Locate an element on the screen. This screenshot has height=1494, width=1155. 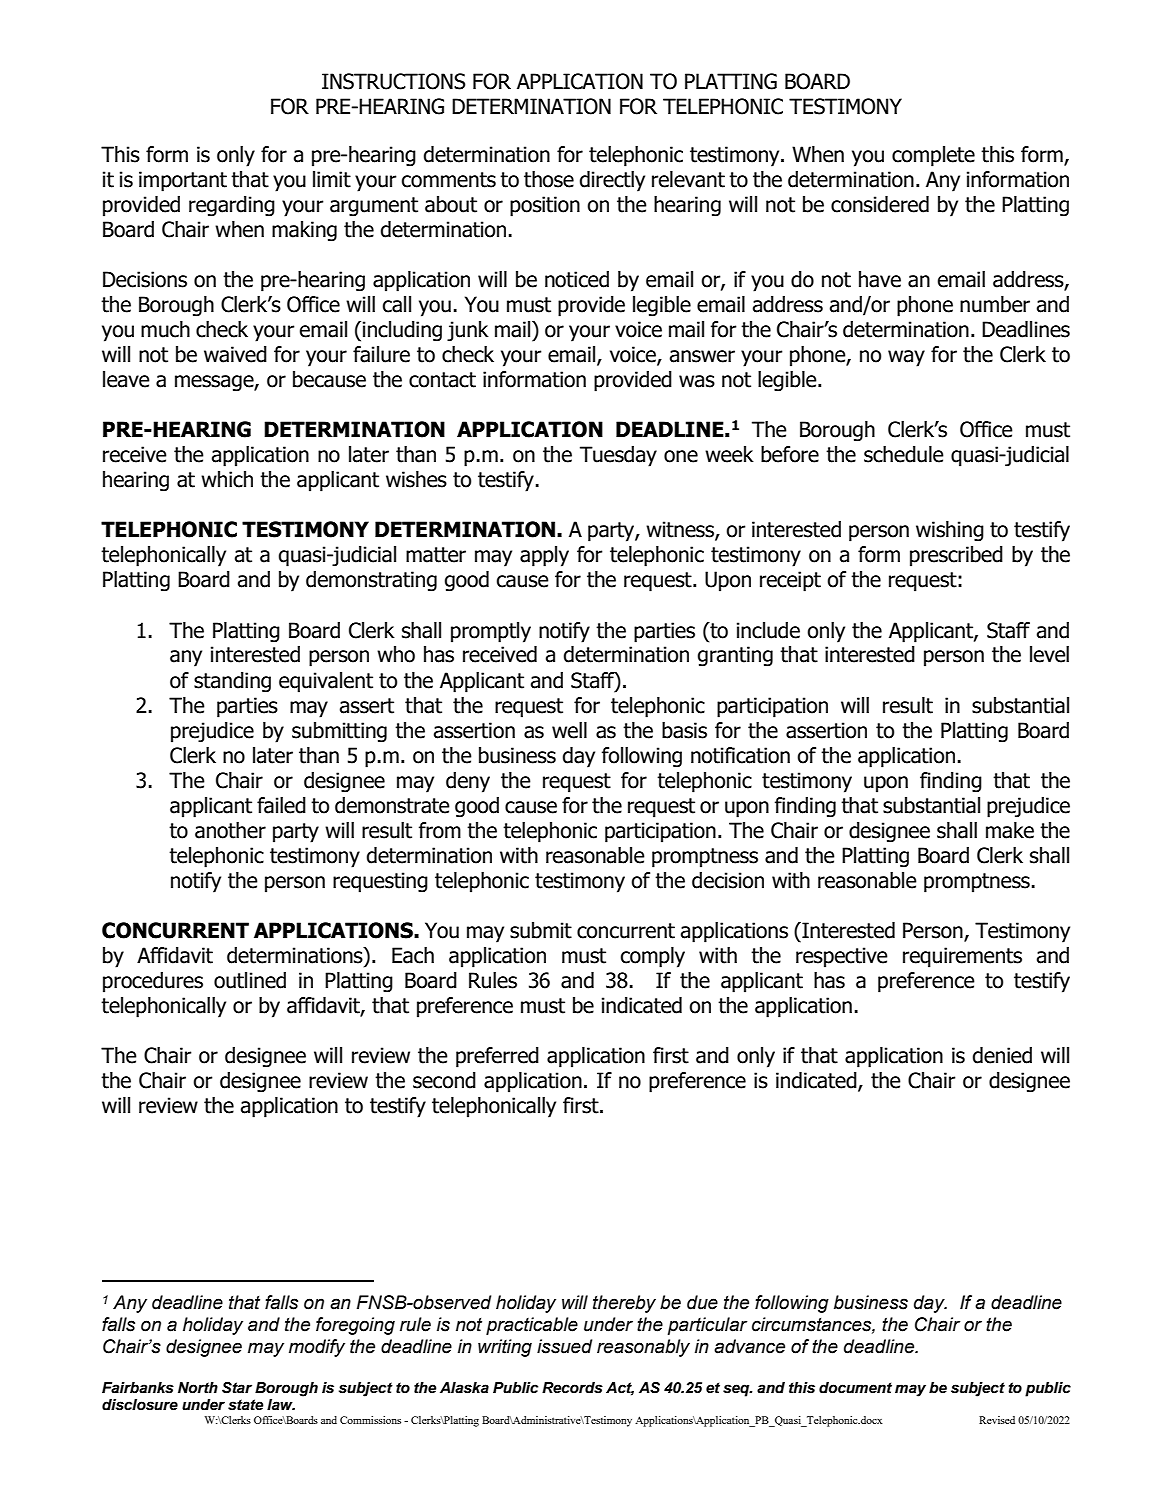
complete is located at coordinates (933, 156).
